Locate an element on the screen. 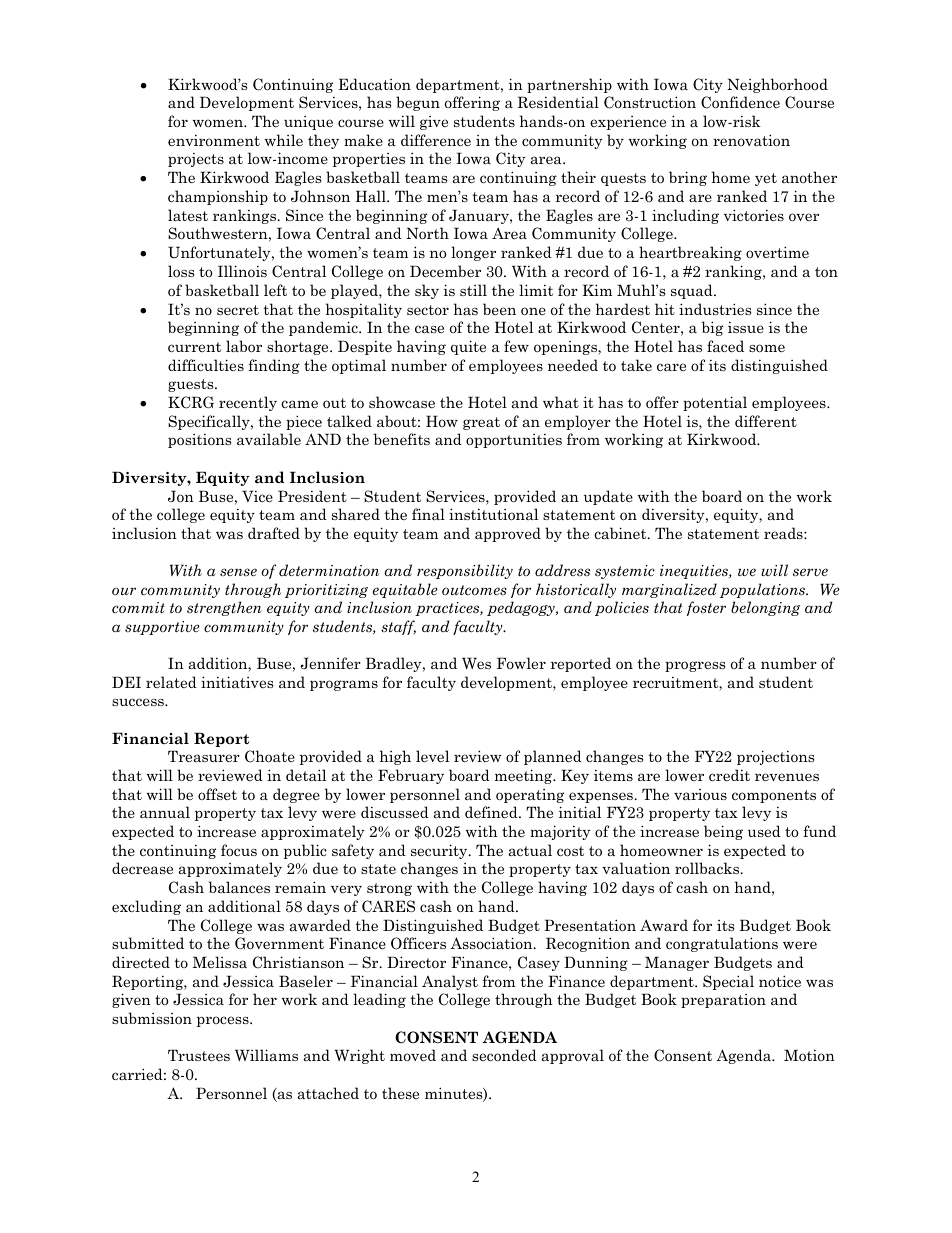 This screenshot has width=952, height=1233. seconded is located at coordinates (504, 1055).
